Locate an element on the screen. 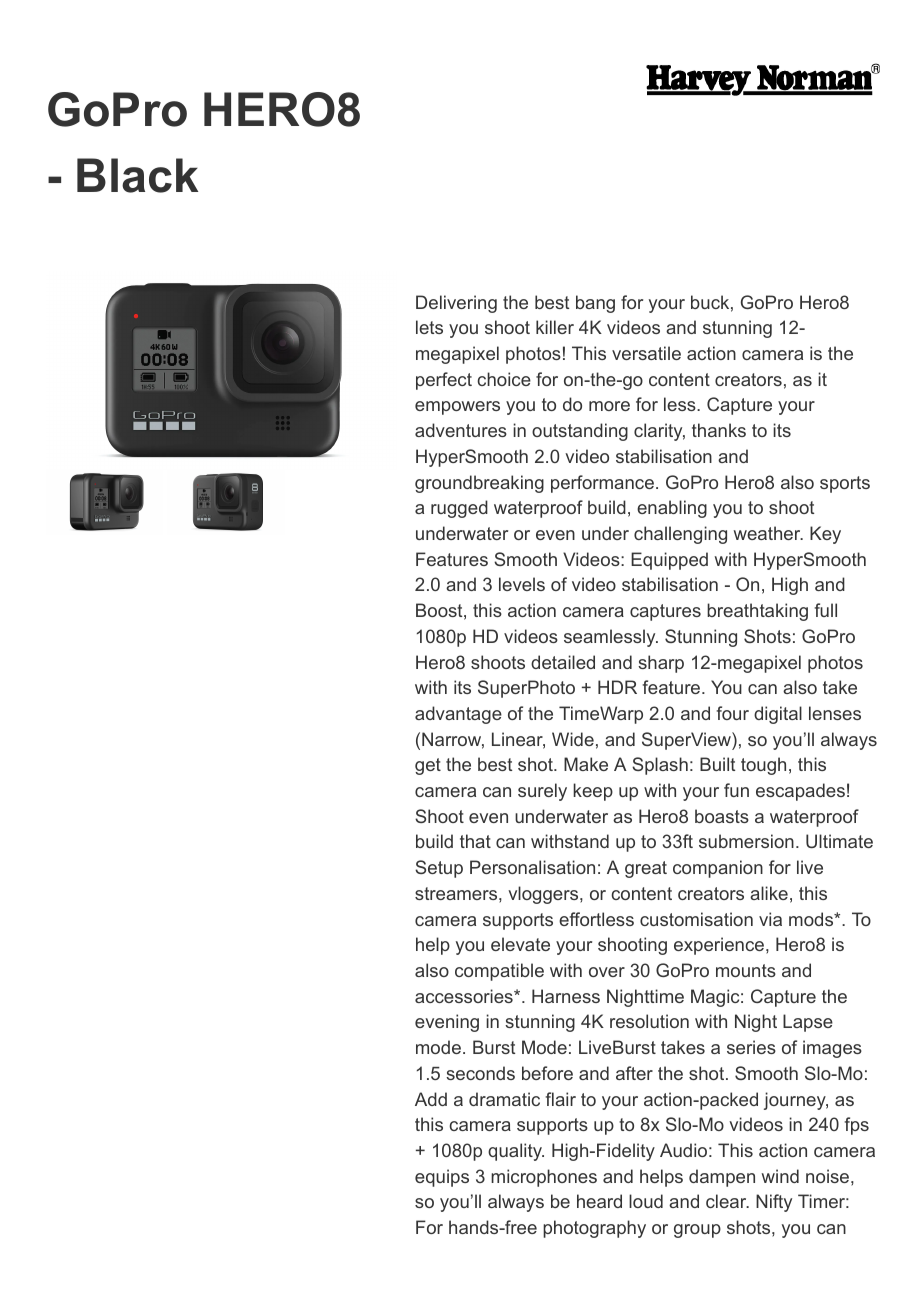 The height and width of the screenshot is (1307, 924). adventures is located at coordinates (461, 430).
